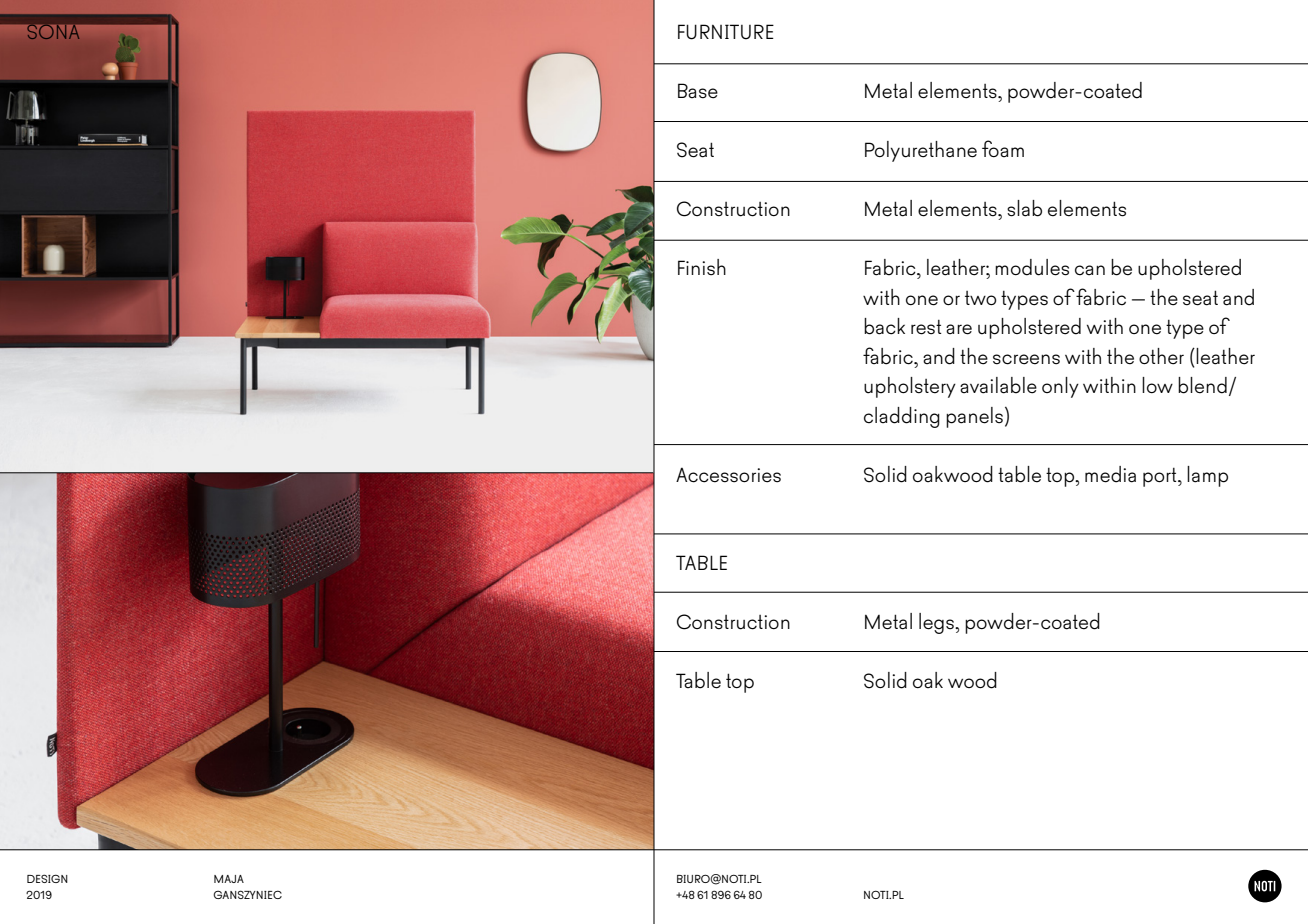  I want to click on cladding, so click(902, 417).
